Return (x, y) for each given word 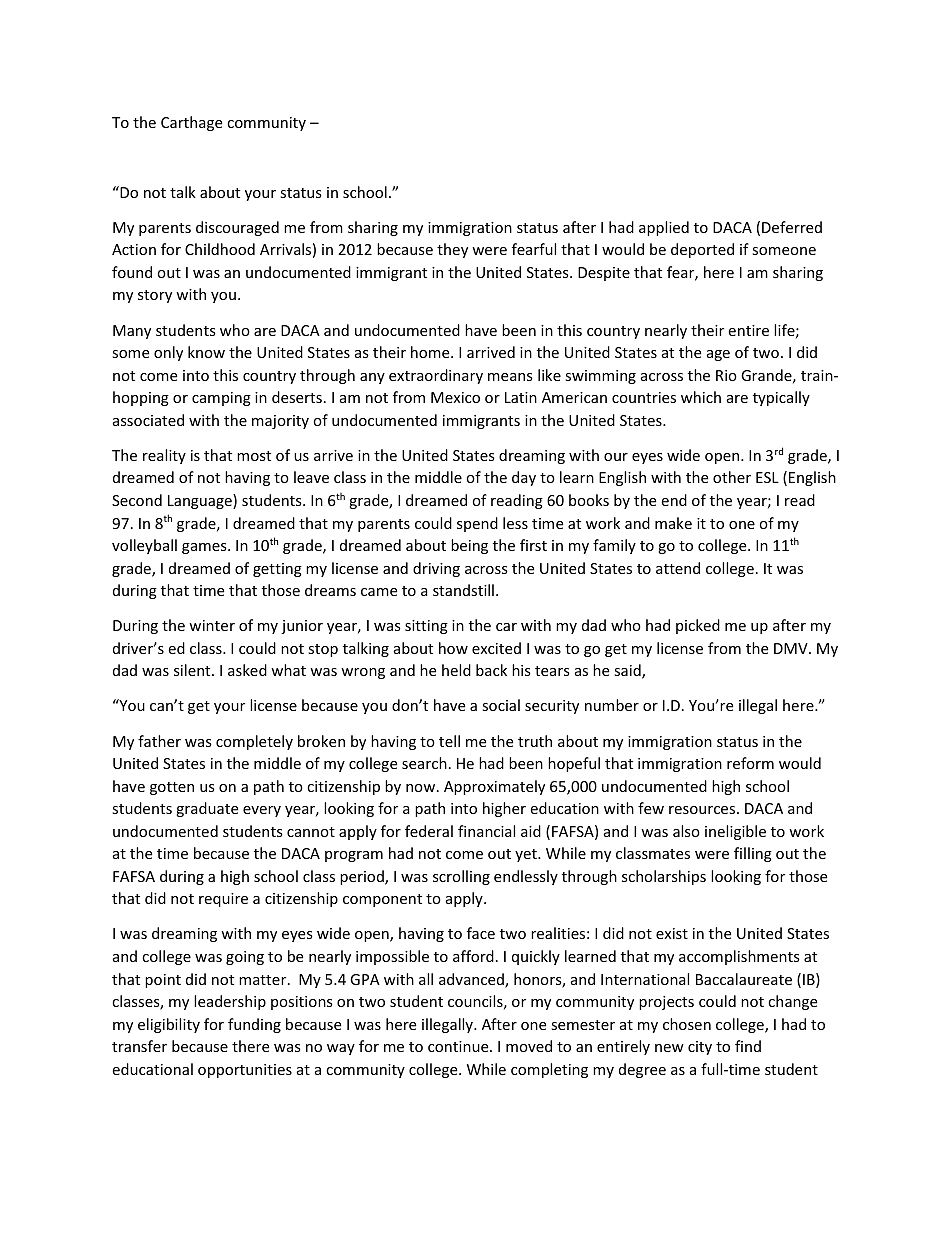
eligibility (169, 1025)
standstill (463, 590)
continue (459, 1046)
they (452, 250)
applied (664, 228)
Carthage (191, 123)
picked (698, 626)
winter (212, 625)
